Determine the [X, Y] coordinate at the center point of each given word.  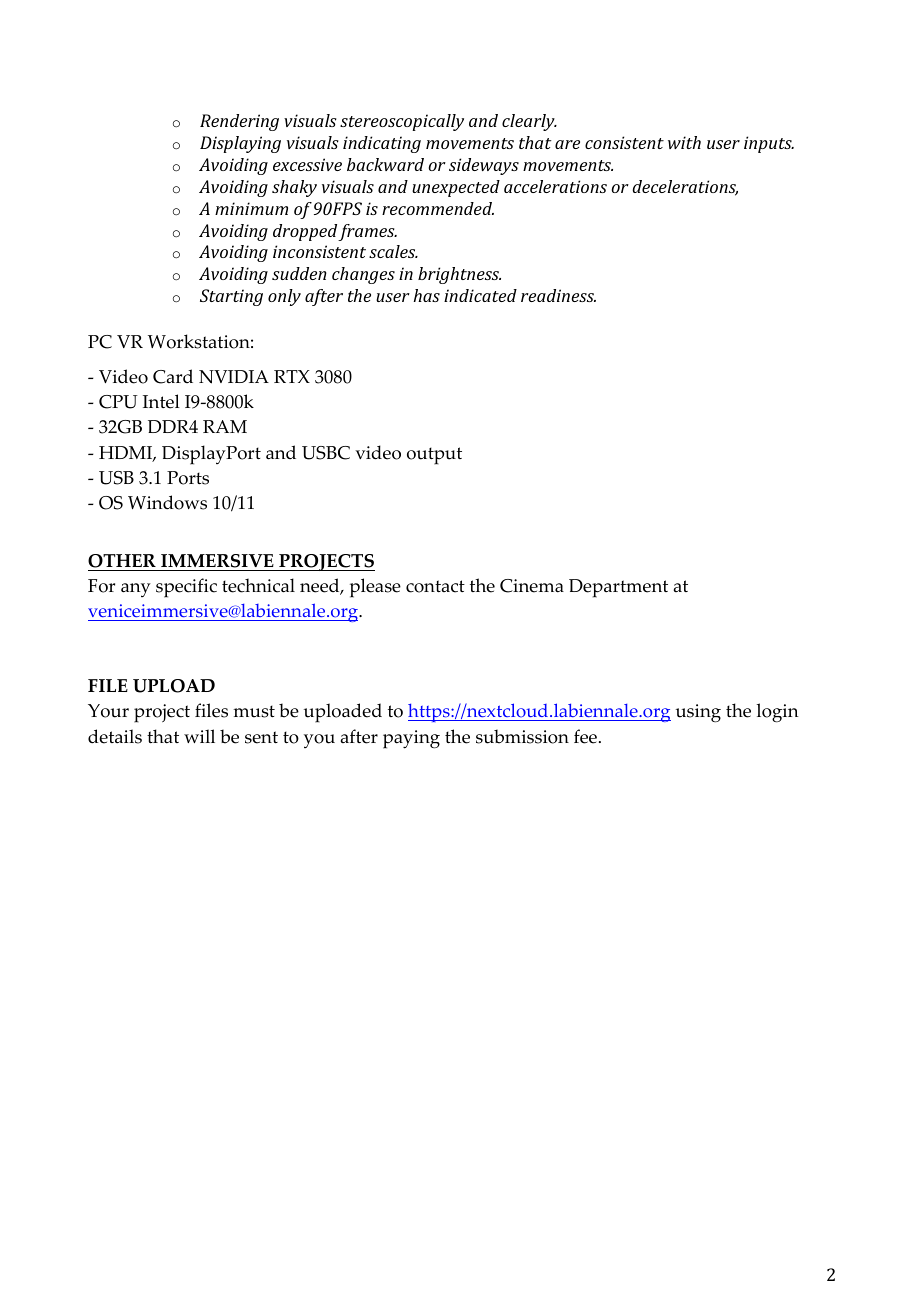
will [199, 736]
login [778, 713]
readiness [558, 295]
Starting [231, 297]
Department [618, 588]
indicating [382, 144]
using [698, 713]
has [427, 295]
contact [435, 586]
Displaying [240, 144]
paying [411, 739]
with [684, 142]
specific [186, 588]
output [434, 456]
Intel [161, 401]
